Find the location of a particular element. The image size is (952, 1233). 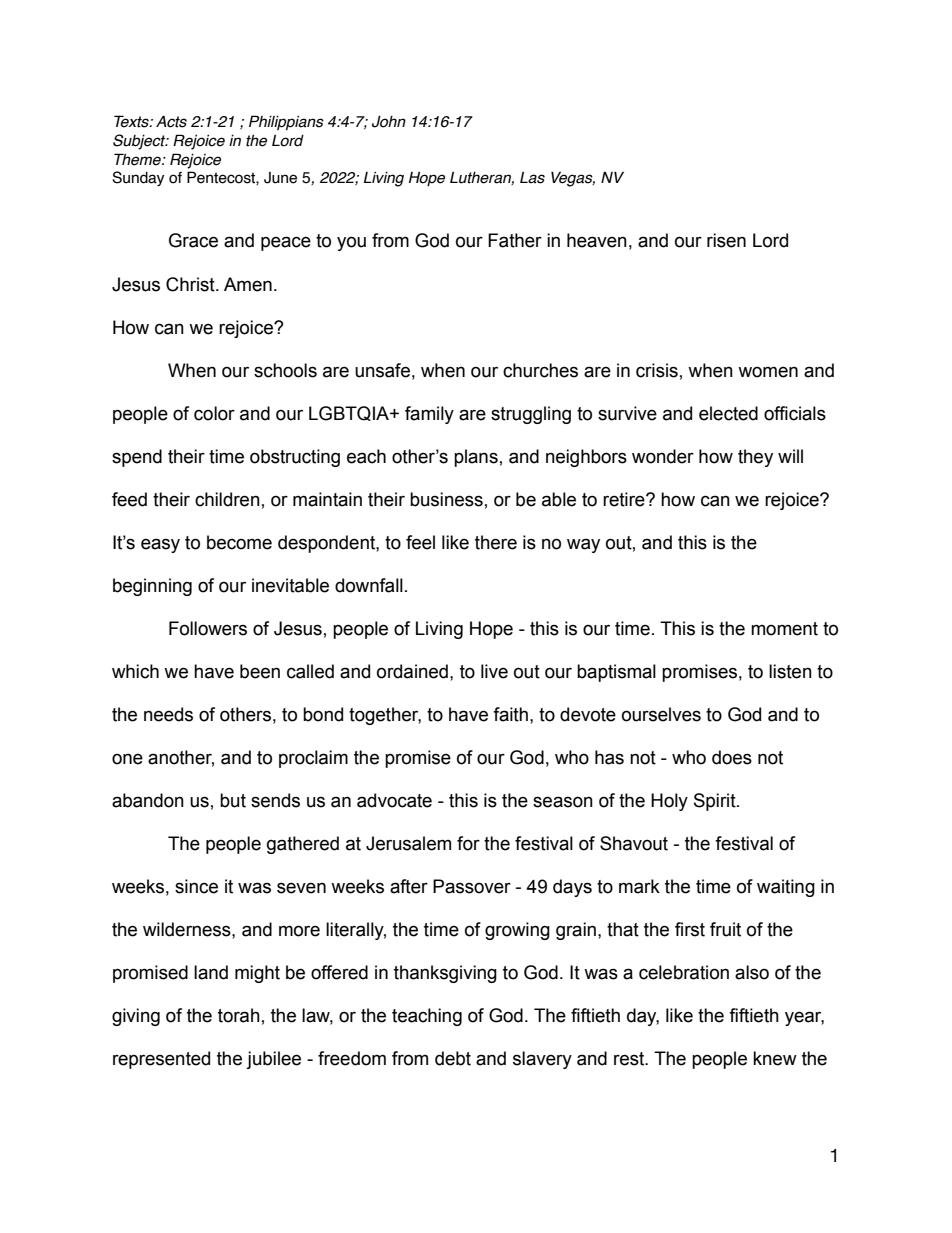

Las is located at coordinates (532, 177).
